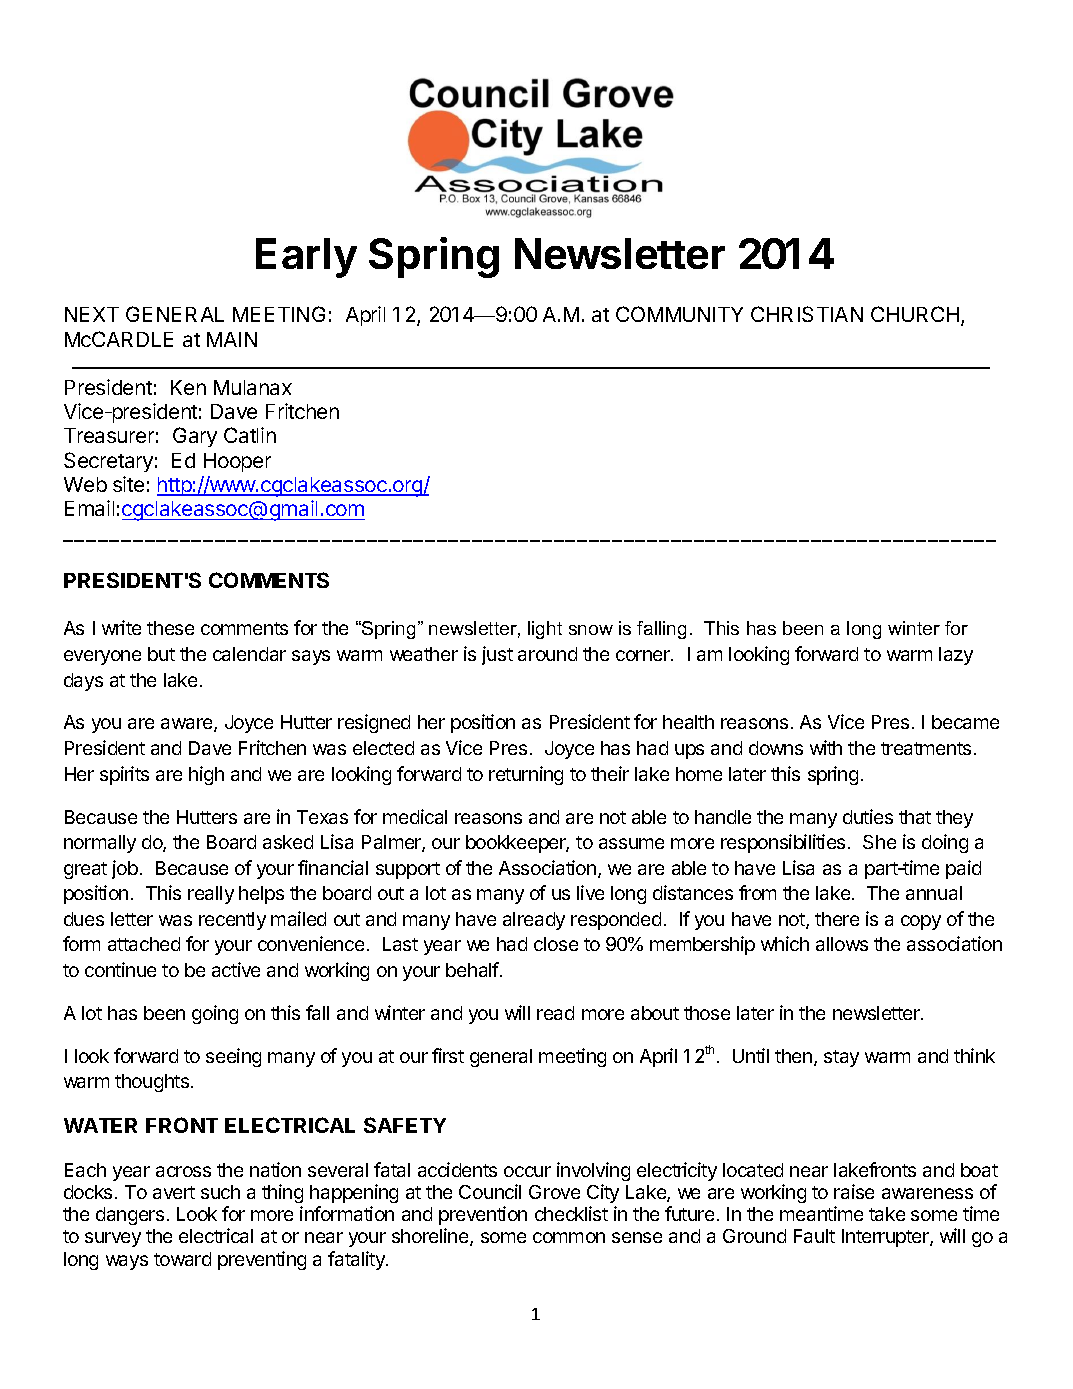  Describe the element at coordinates (842, 944) in the page. I see `allows` at that location.
